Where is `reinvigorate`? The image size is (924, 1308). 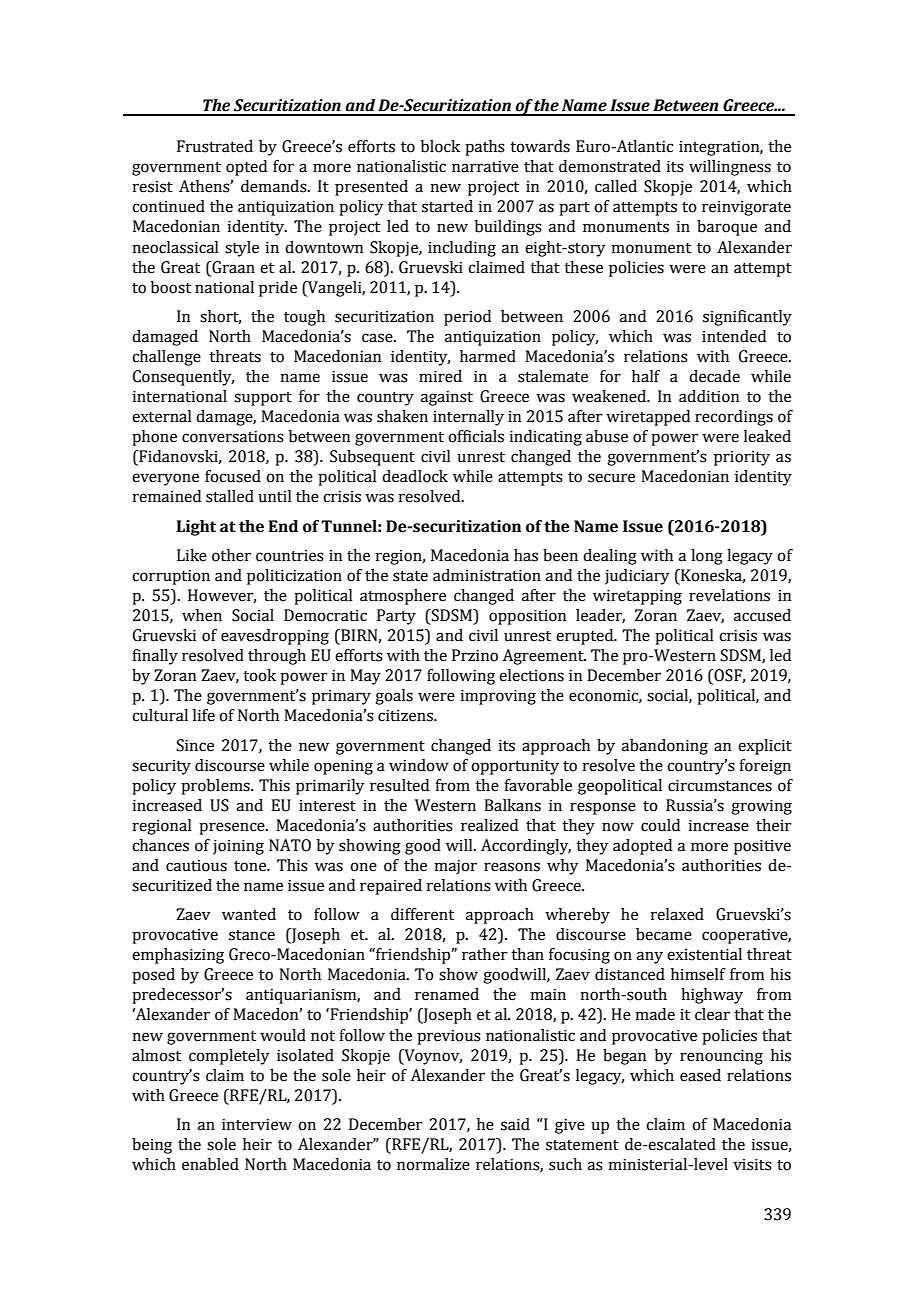
reinvigorate is located at coordinates (746, 208).
